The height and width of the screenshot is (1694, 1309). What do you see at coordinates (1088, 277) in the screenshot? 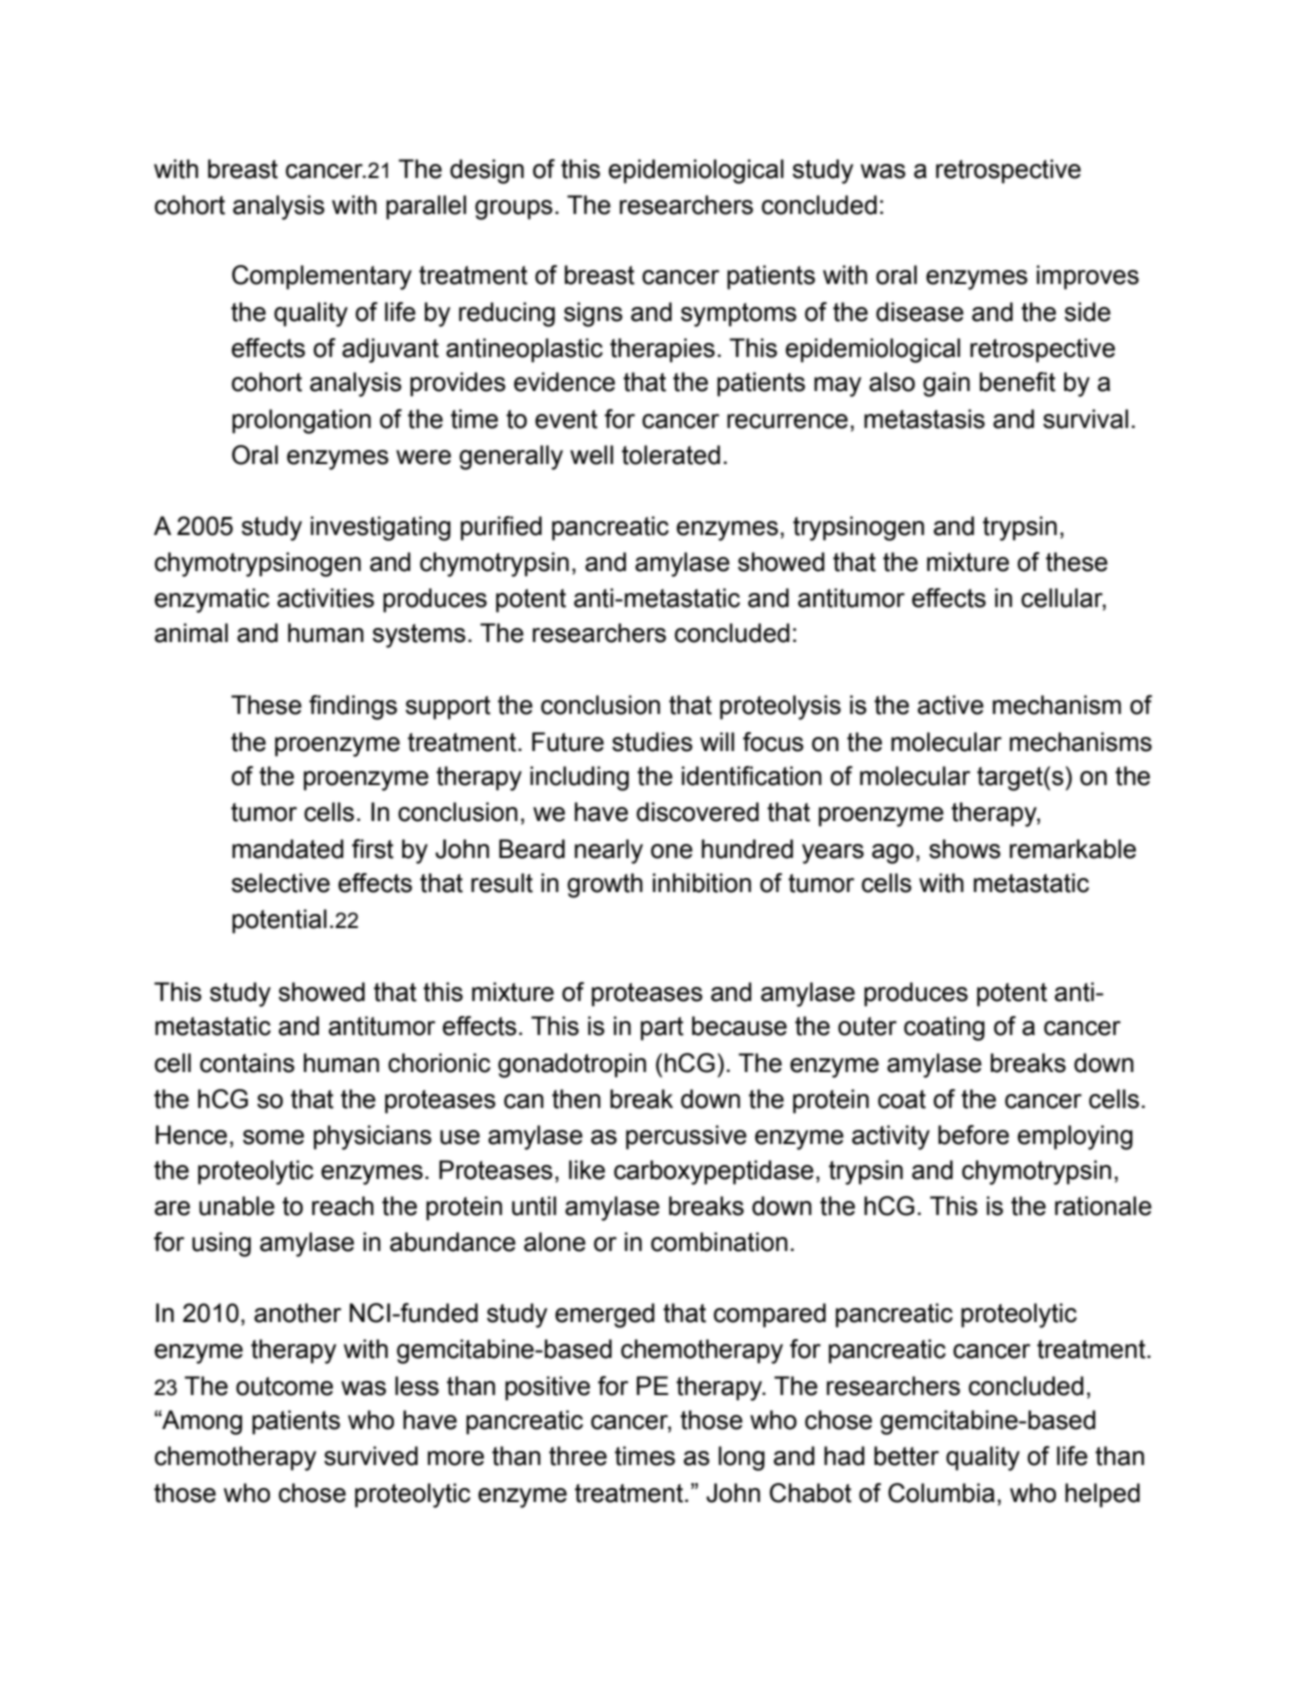
I see `improves` at bounding box center [1088, 277].
